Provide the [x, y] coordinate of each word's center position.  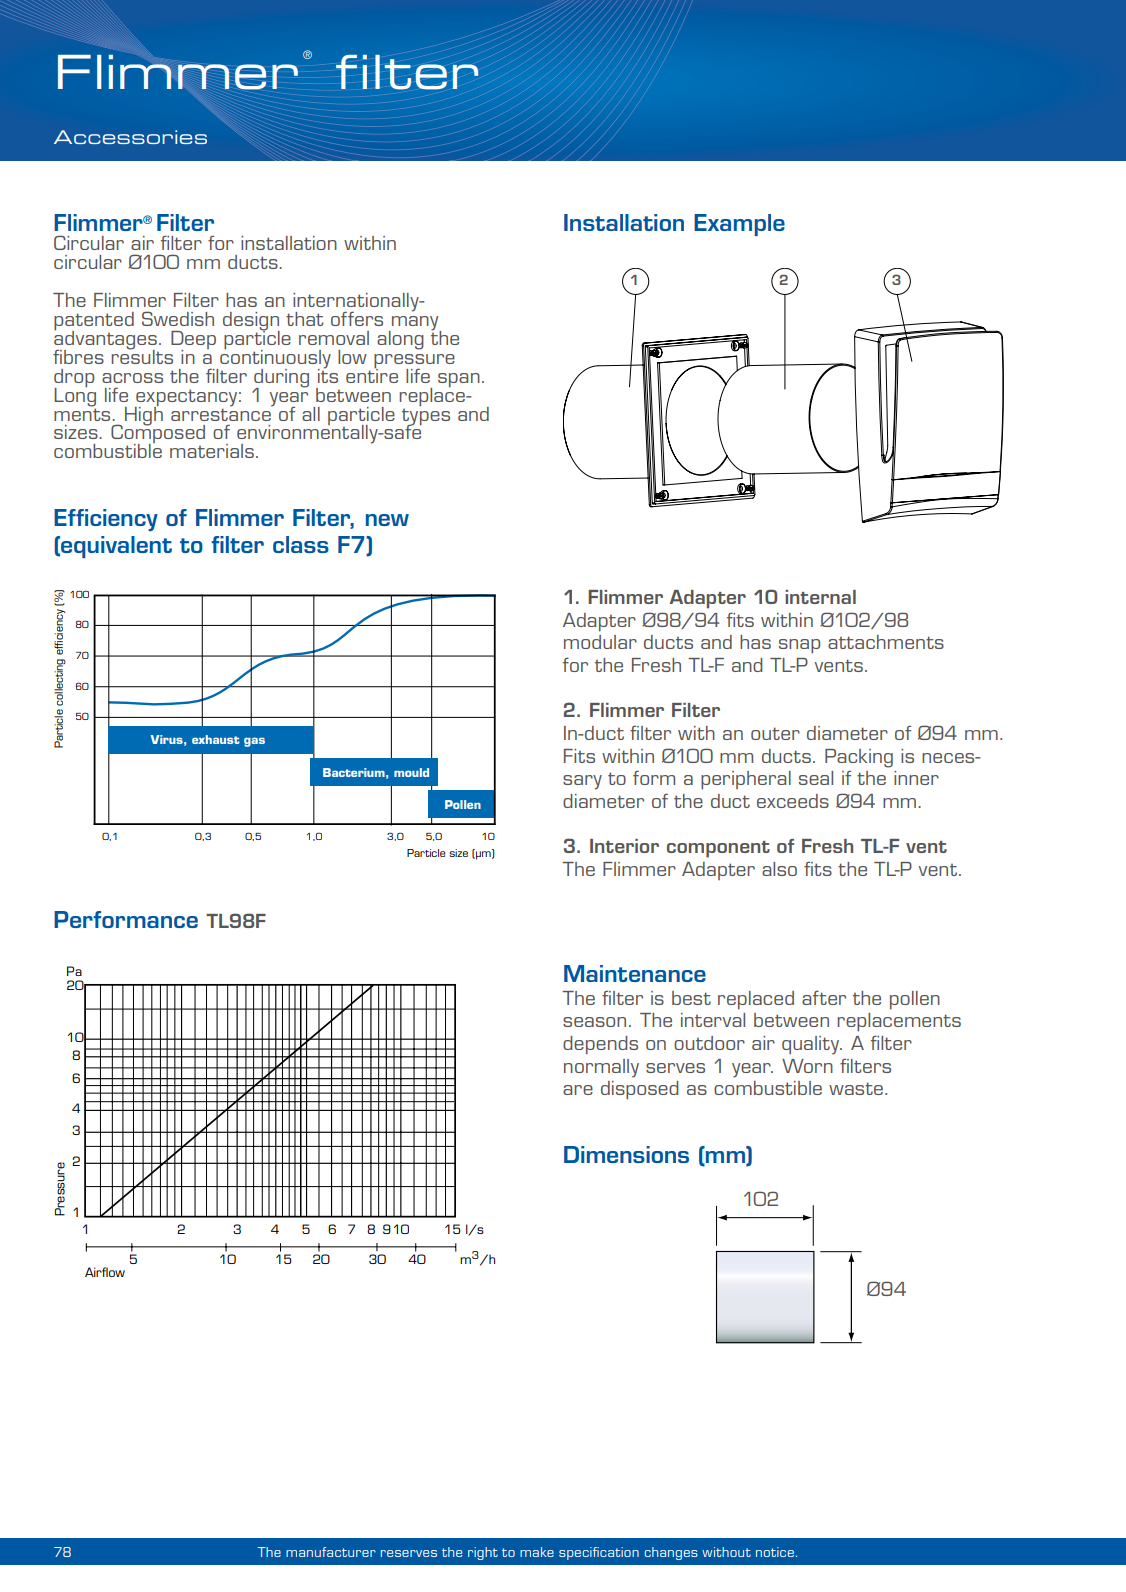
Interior [624, 846]
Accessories [130, 137]
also [779, 869]
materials [212, 451]
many [415, 324]
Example [739, 225]
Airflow [105, 1272]
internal [820, 597]
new [387, 520]
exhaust [216, 739]
